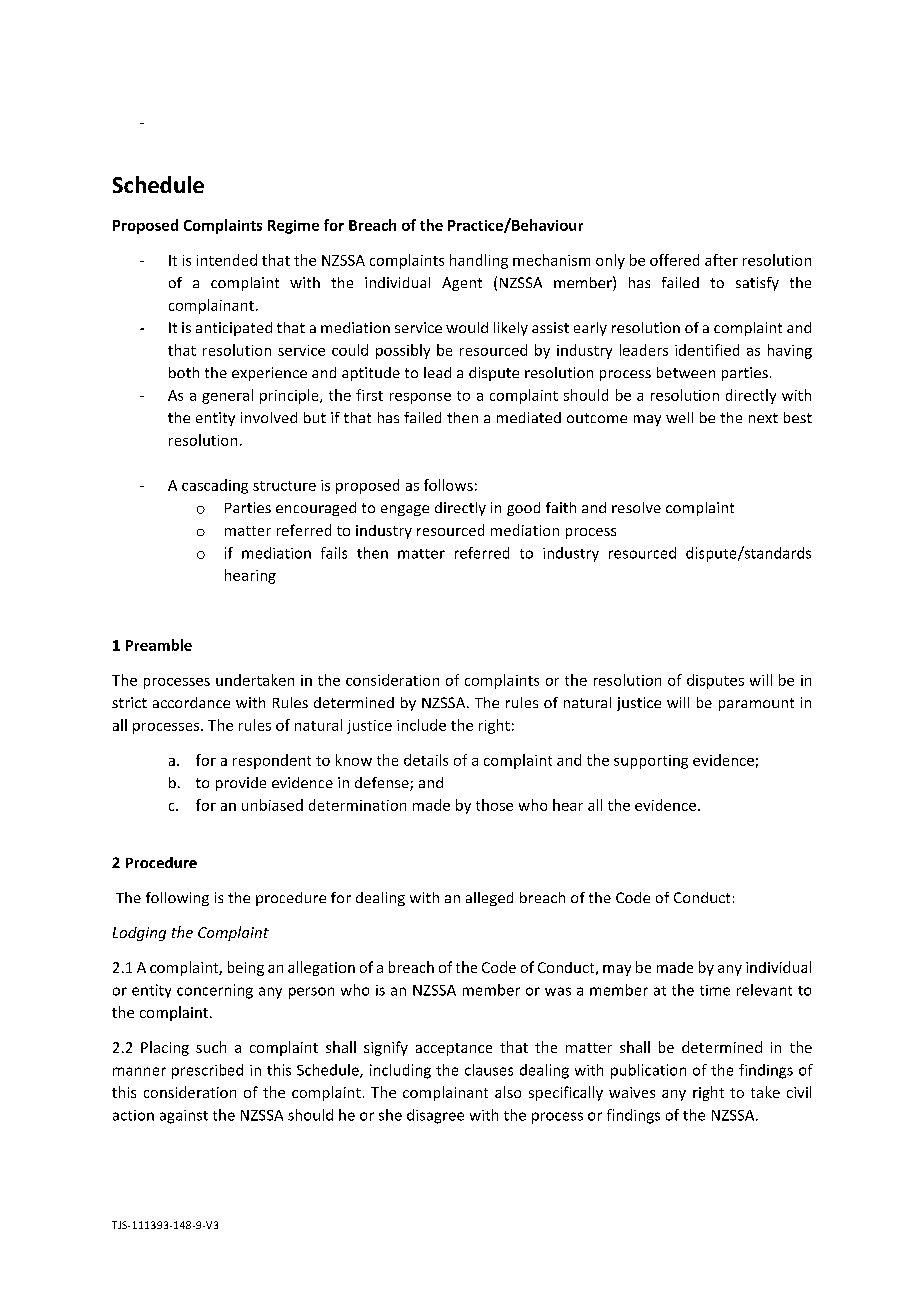 The image size is (924, 1308). Describe the element at coordinates (207, 1071) in the image. I see `prescribed` at that location.
